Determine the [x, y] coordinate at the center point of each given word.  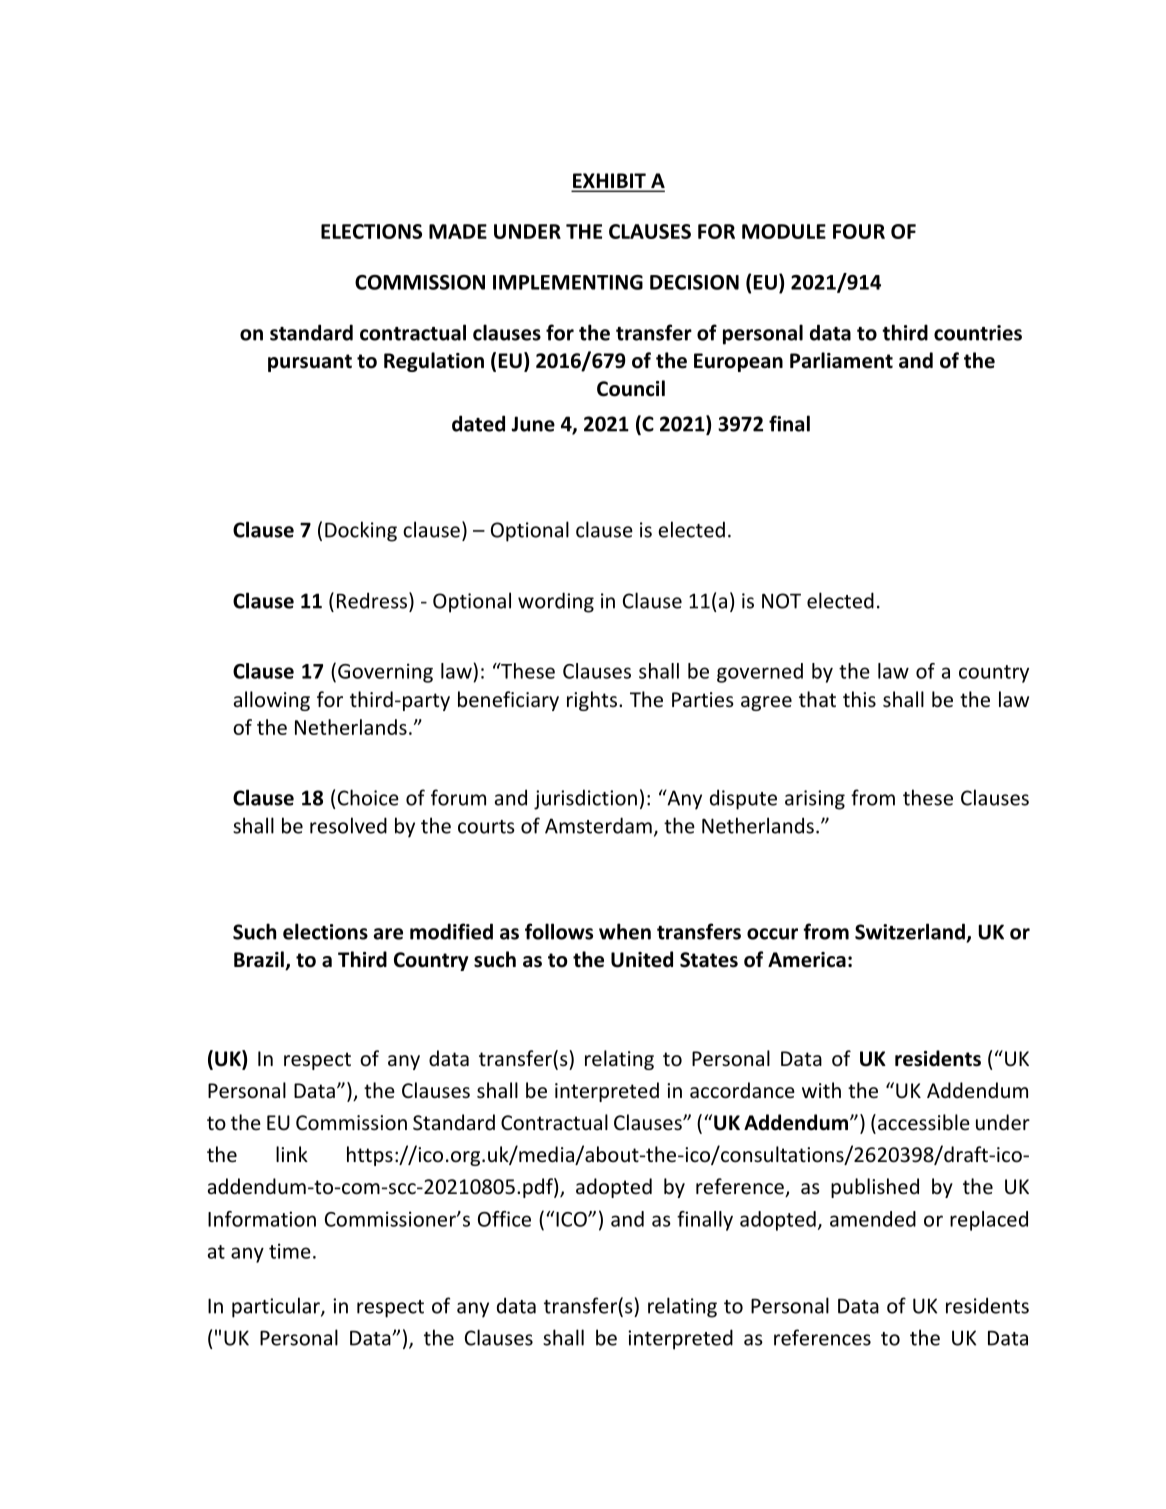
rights [593, 701]
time [290, 1251]
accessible [922, 1122]
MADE [458, 231]
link [292, 1154]
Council [631, 388]
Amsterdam [598, 825]
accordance [742, 1090]
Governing [385, 673]
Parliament [841, 360]
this [859, 699]
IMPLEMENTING [568, 282]
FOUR [859, 231]
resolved [348, 825]
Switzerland [911, 932]
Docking [361, 531]
